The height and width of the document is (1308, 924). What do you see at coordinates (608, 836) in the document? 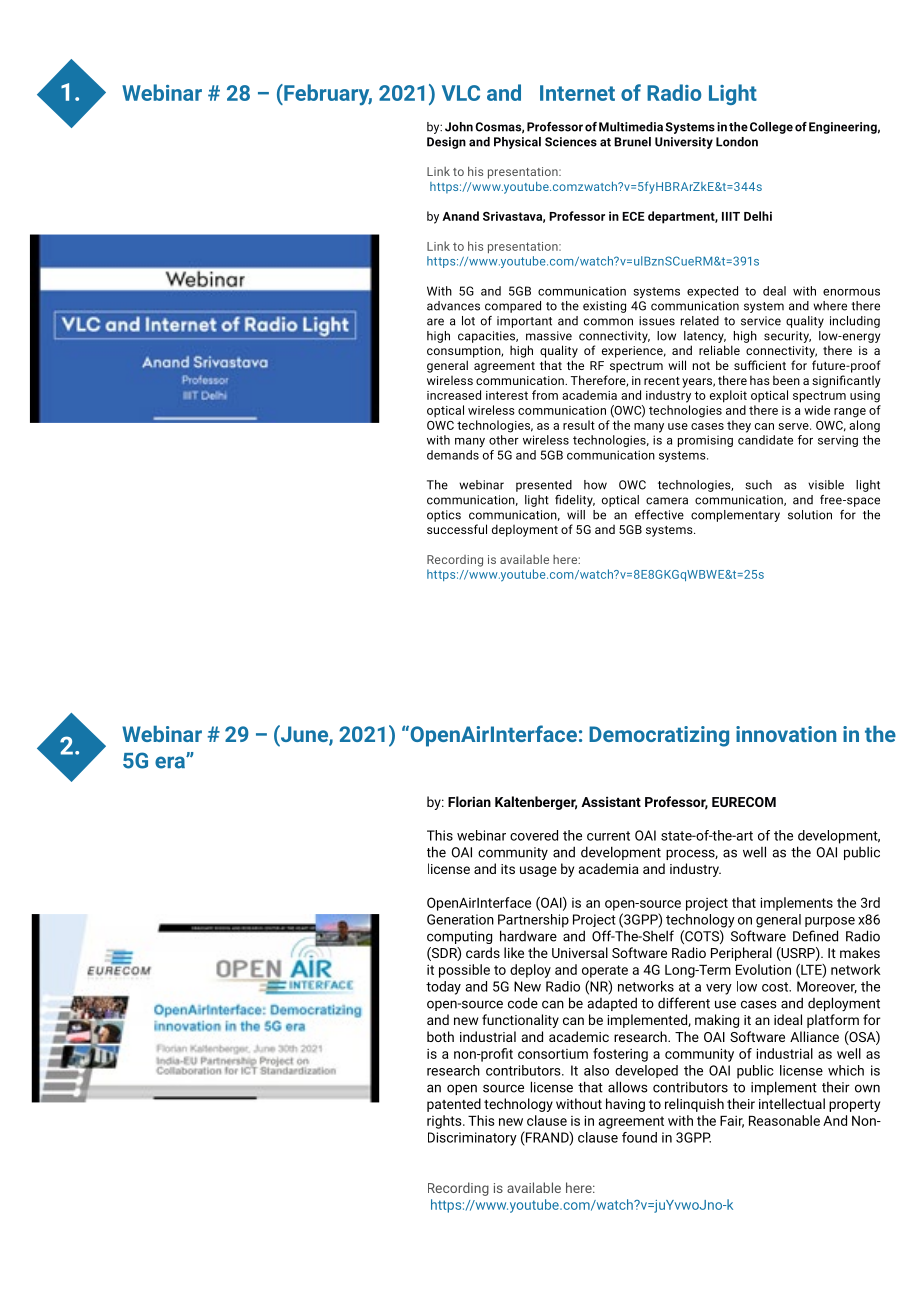
I see `current` at bounding box center [608, 836].
